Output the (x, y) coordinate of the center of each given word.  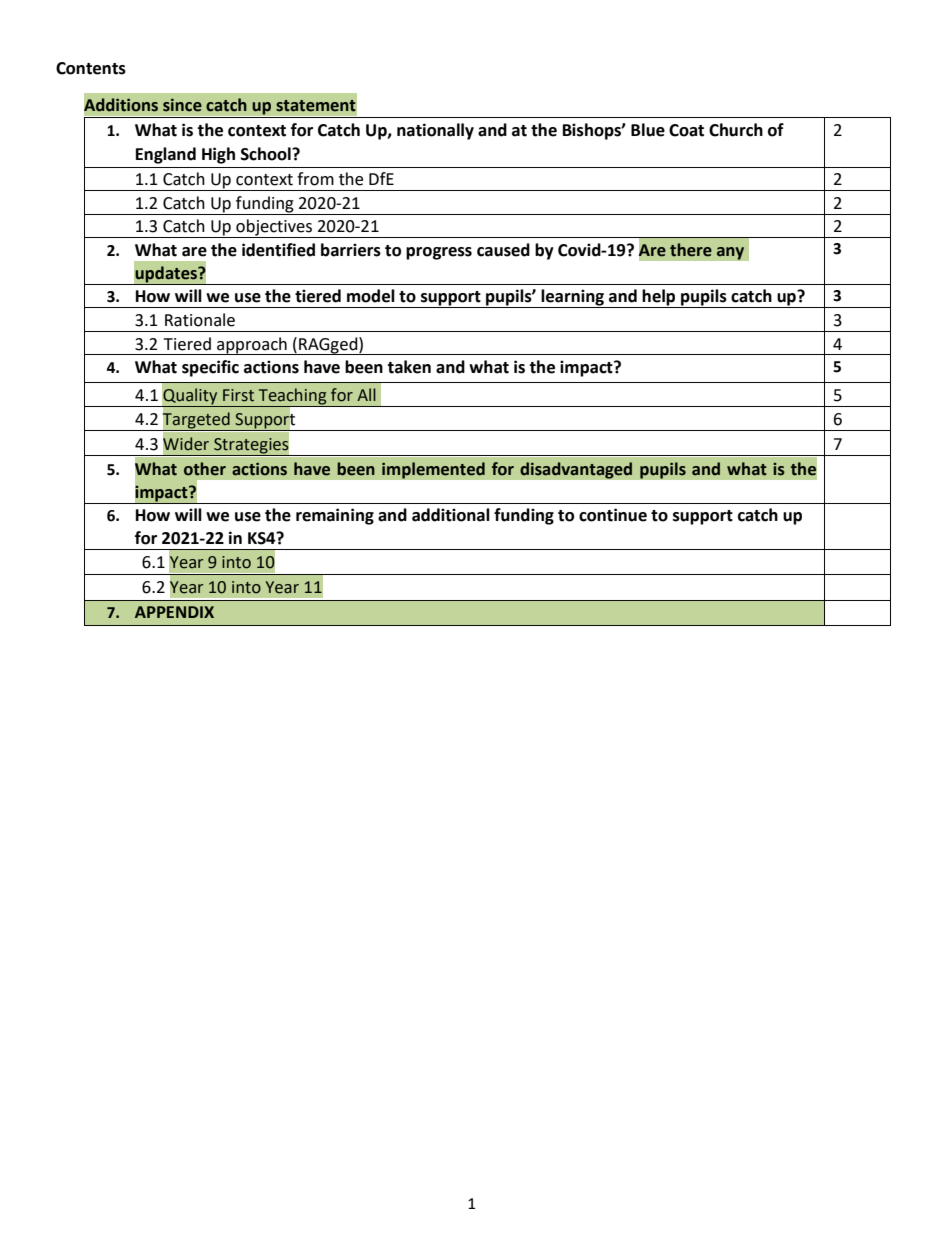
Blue (648, 130)
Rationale (200, 320)
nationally (435, 131)
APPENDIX (174, 612)
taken (409, 367)
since (182, 105)
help (659, 298)
